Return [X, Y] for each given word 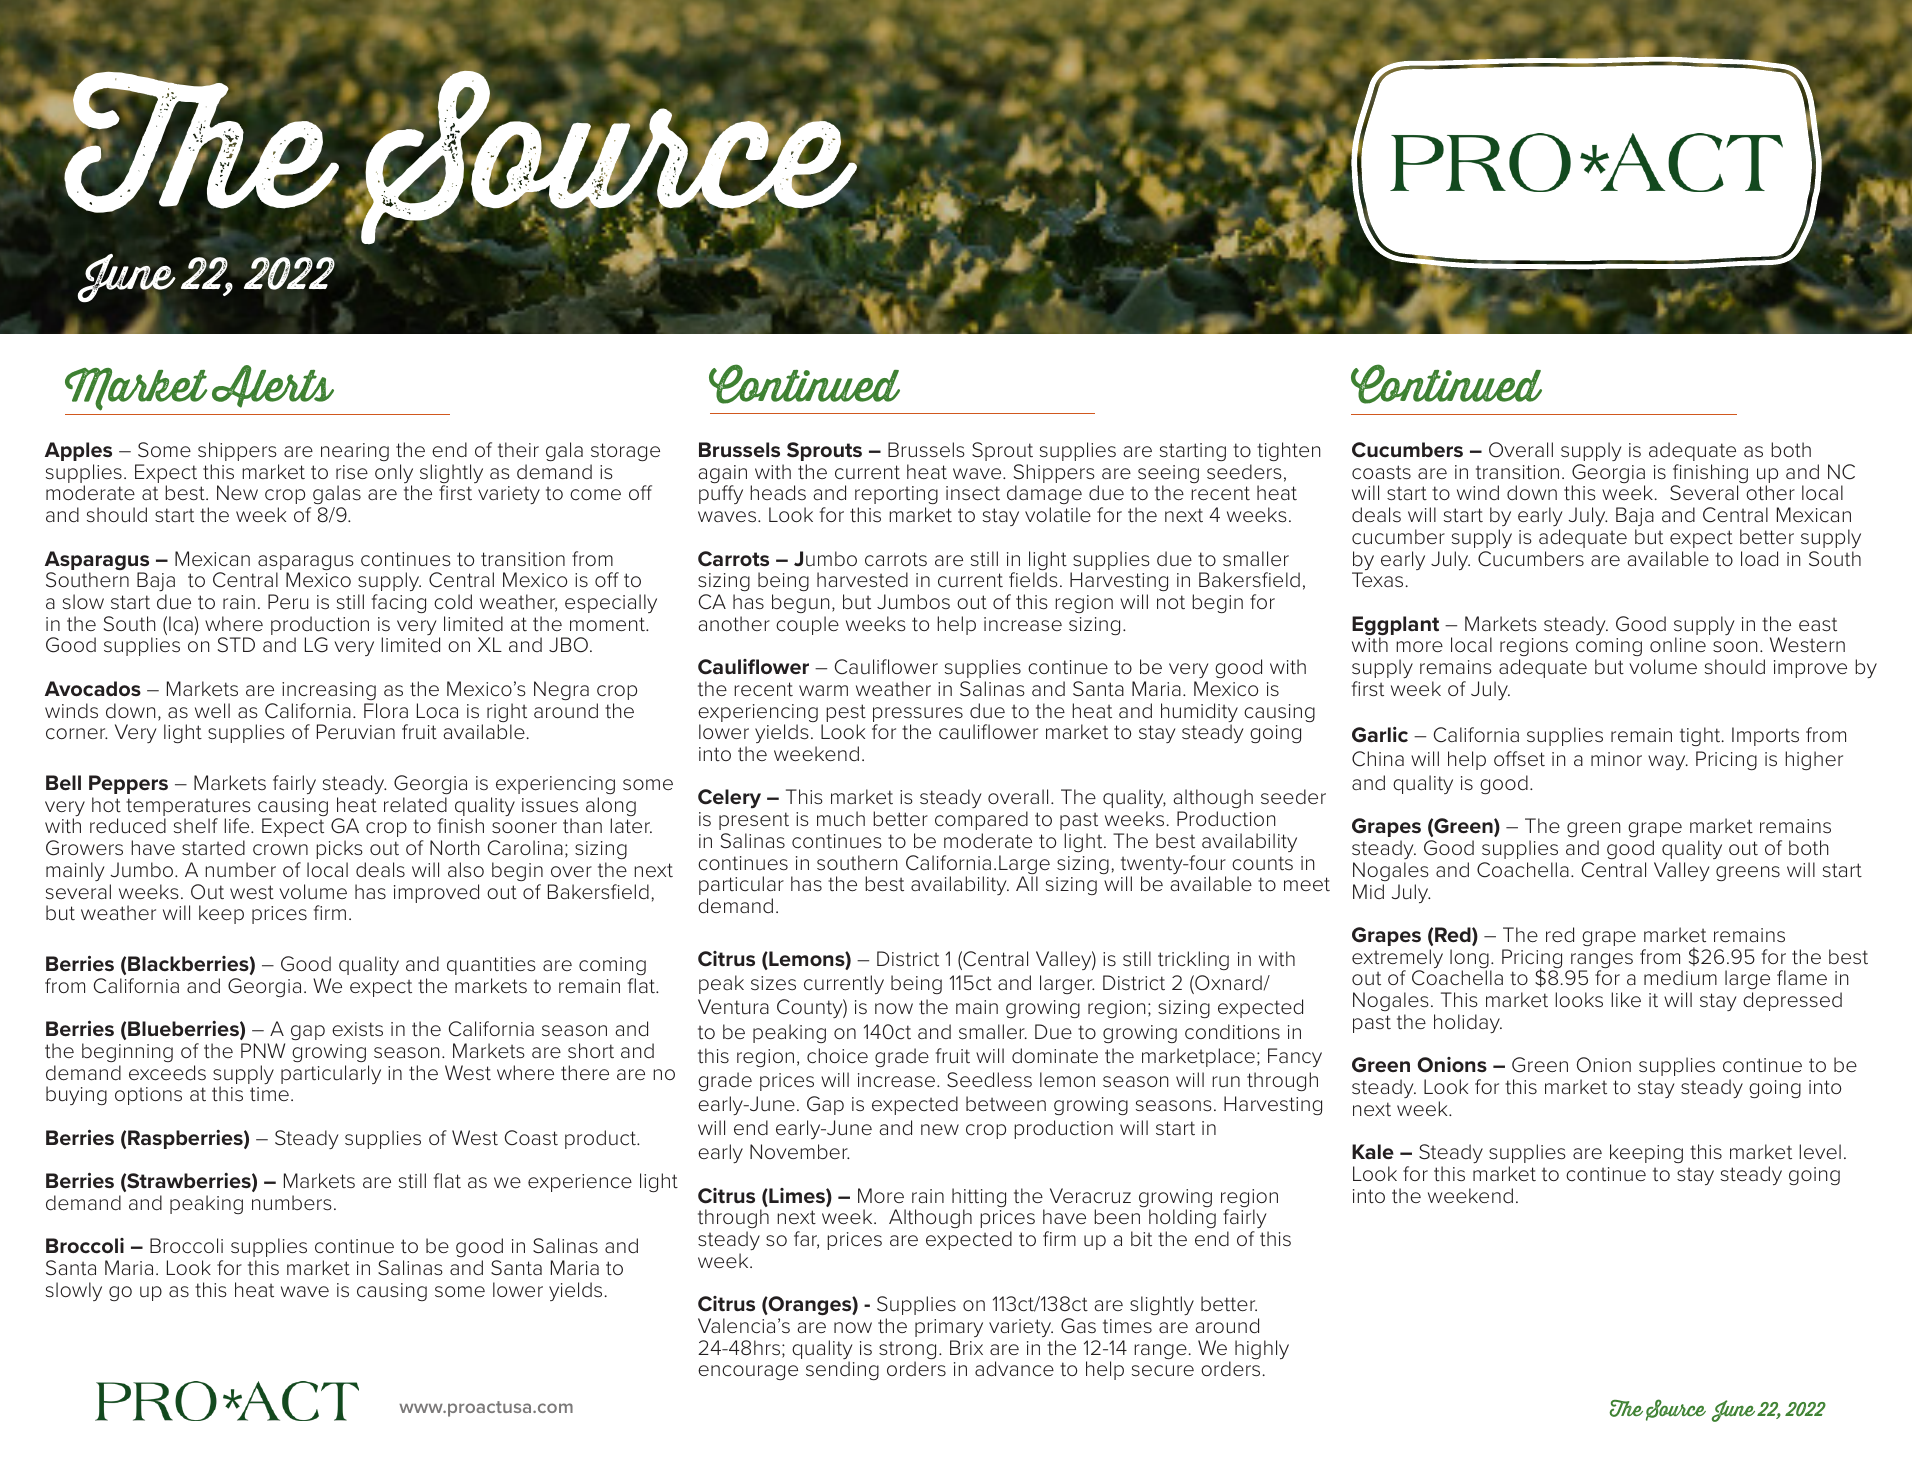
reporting [896, 497]
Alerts [273, 386]
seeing [1168, 475]
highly [1262, 1349]
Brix [966, 1347]
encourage [748, 1372]
